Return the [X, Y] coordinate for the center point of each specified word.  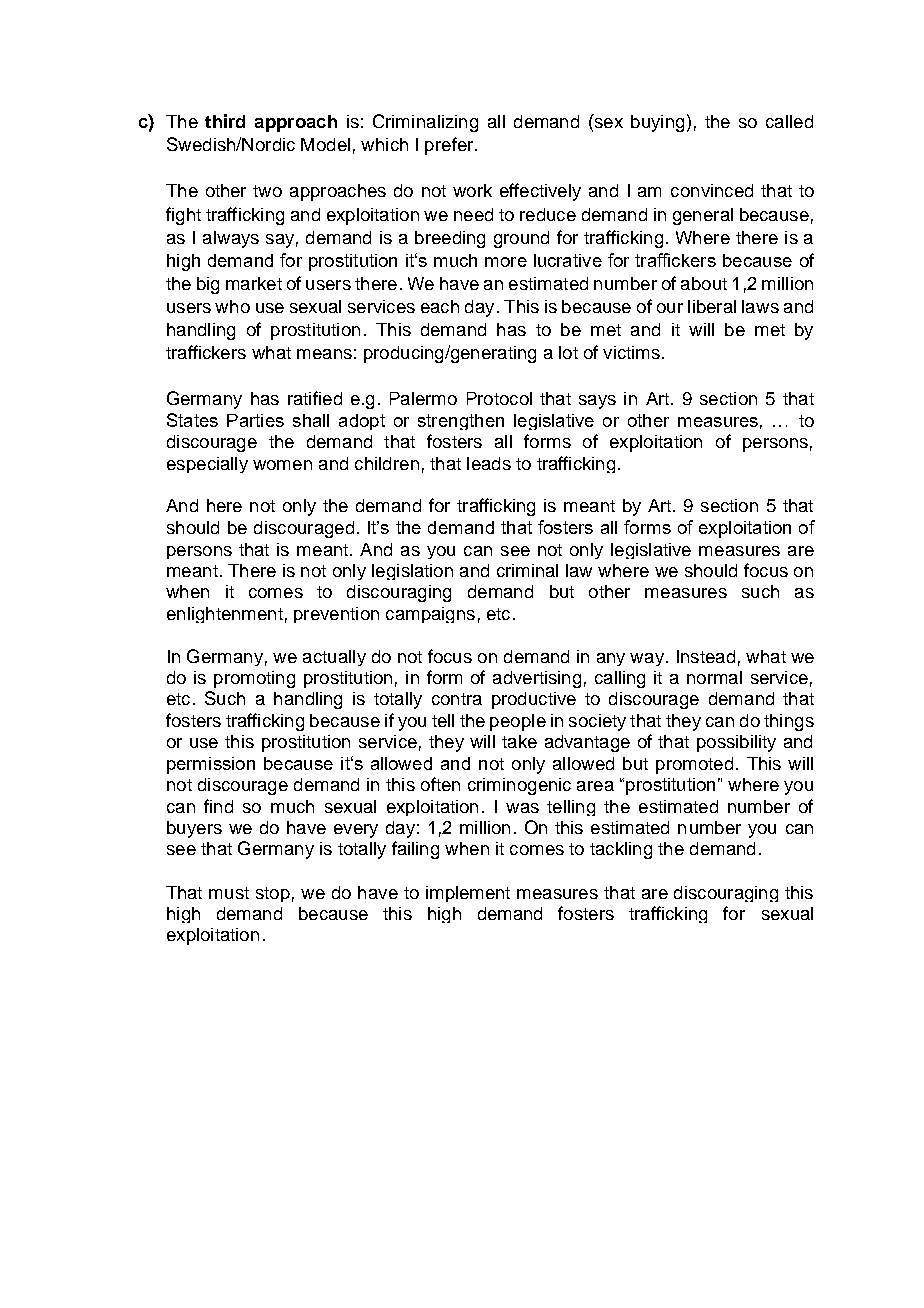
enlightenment [225, 615]
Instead [706, 656]
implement [468, 894]
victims [631, 352]
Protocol [499, 398]
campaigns [430, 615]
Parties [255, 420]
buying [657, 123]
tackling [621, 850]
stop [273, 894]
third [225, 121]
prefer [450, 146]
